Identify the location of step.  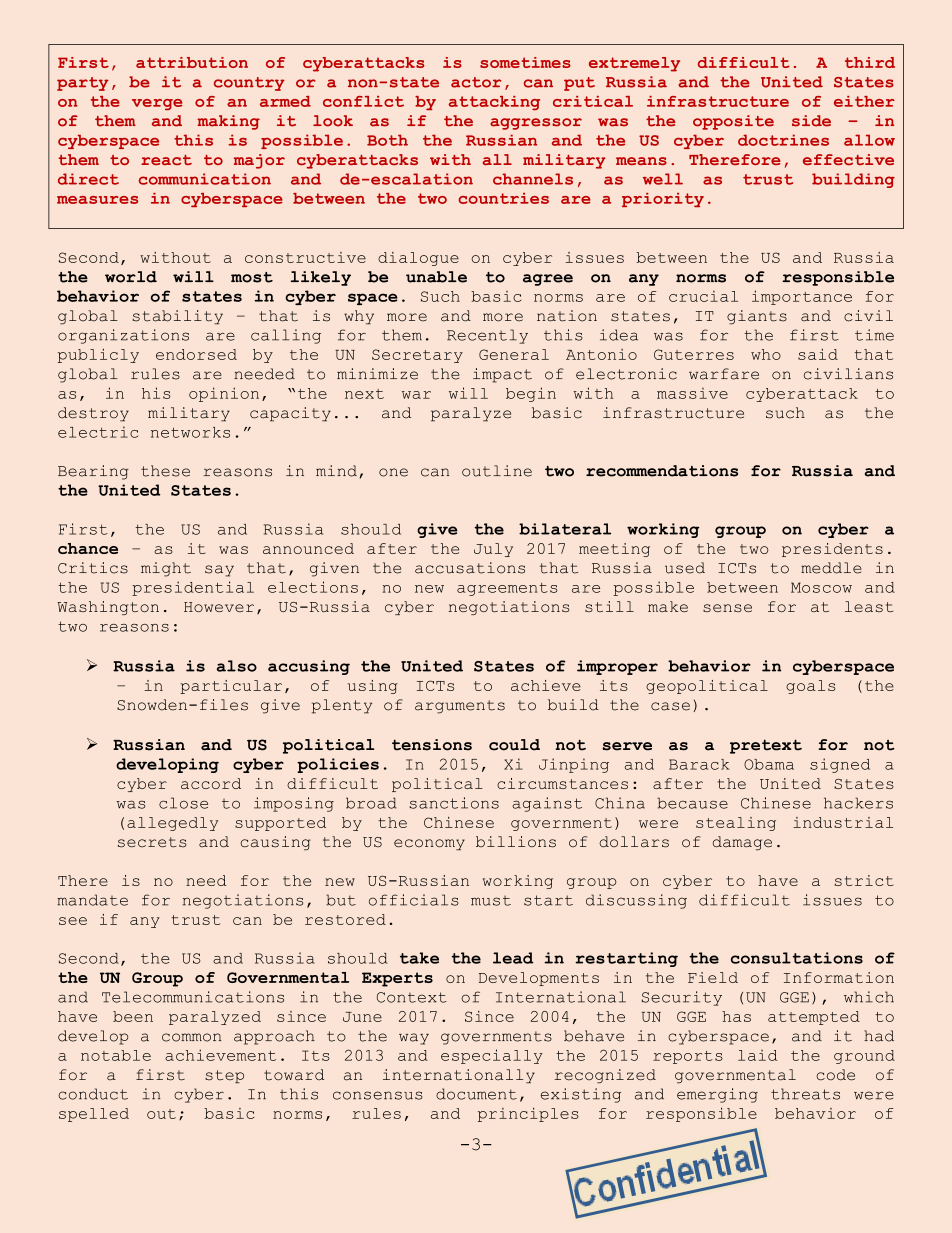
(224, 1076).
